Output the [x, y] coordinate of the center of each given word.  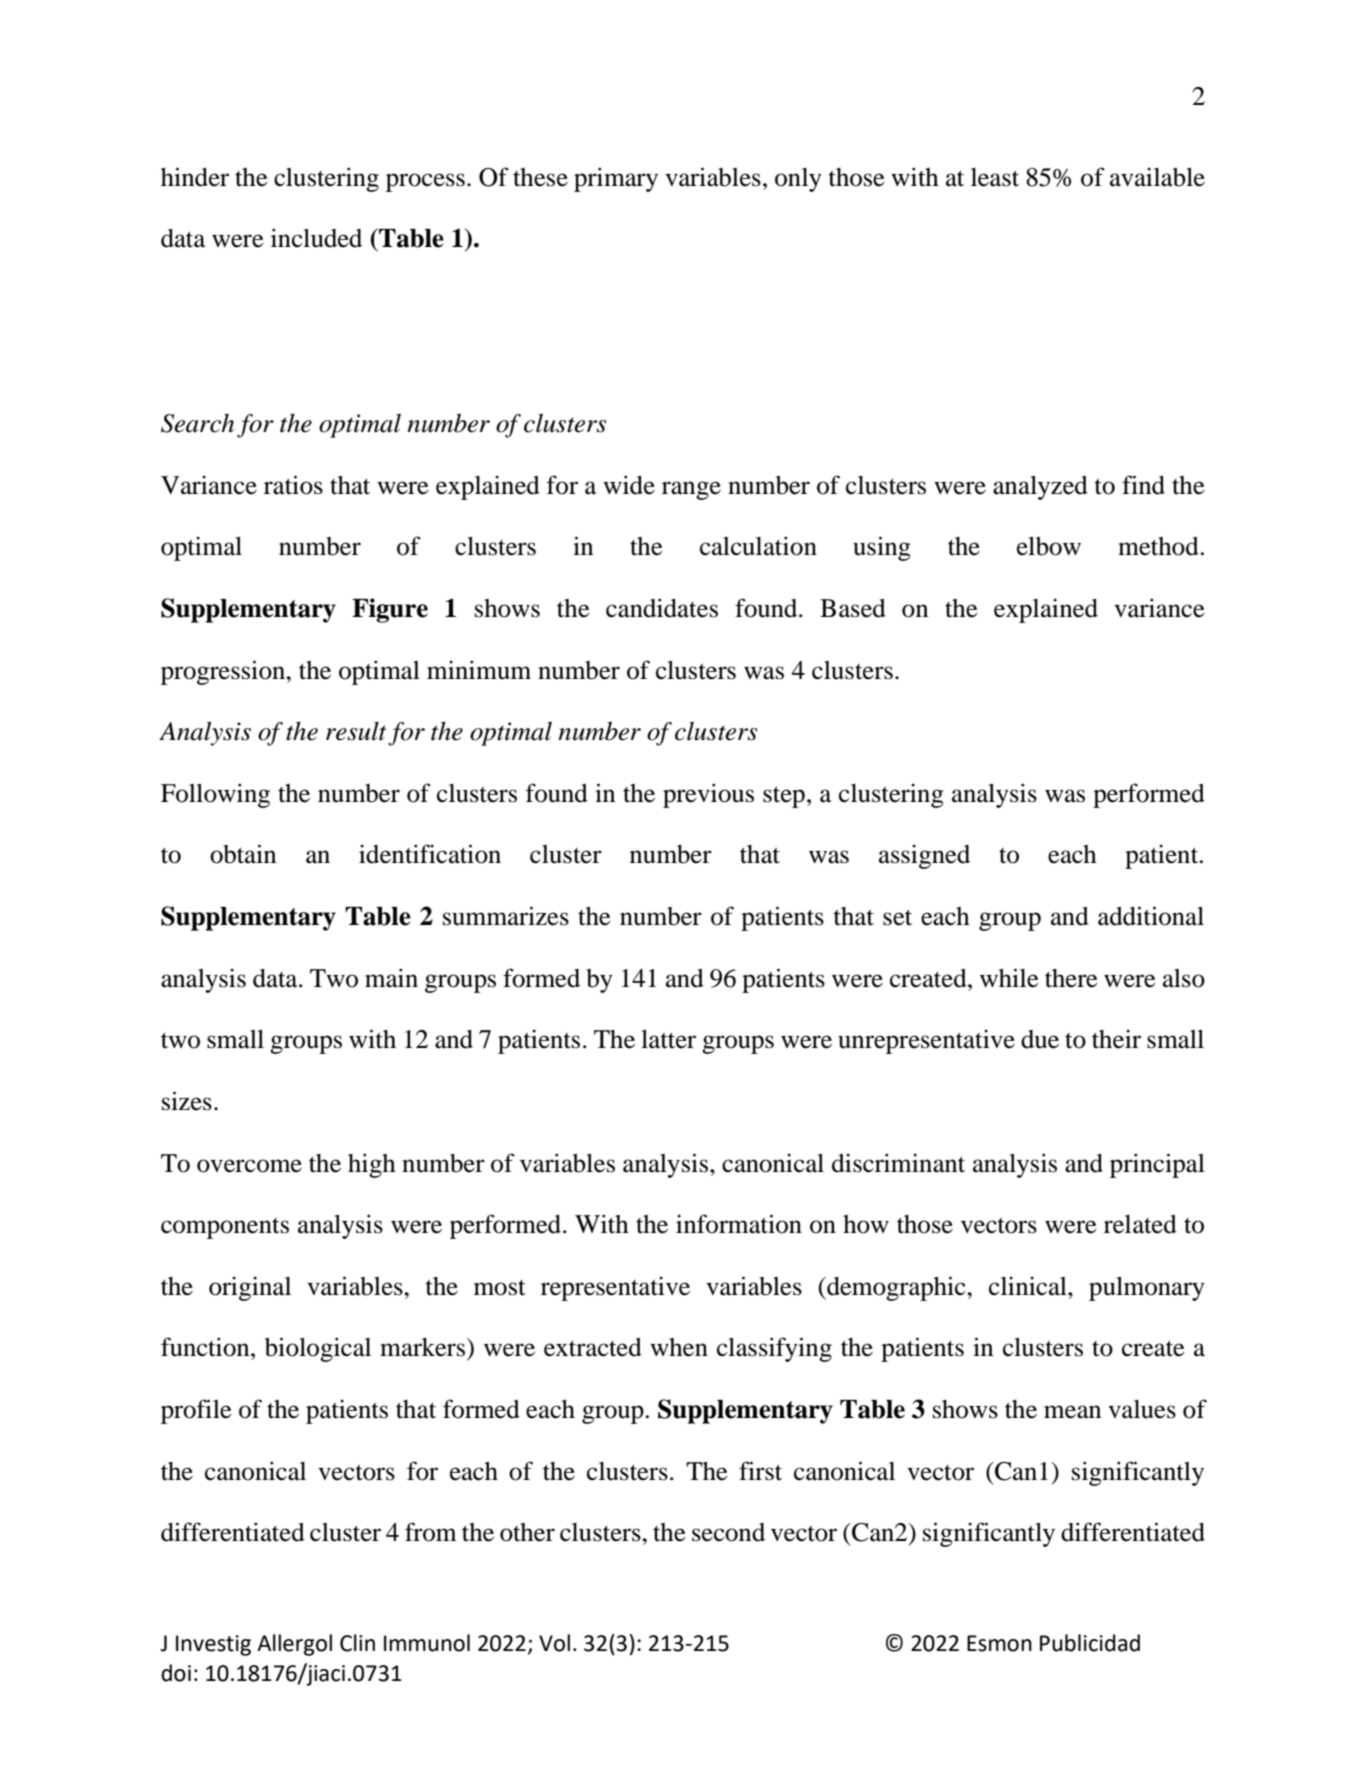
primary [616, 179]
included [316, 238]
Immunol [427, 1643]
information [739, 1224]
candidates [662, 608]
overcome [249, 1166]
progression [224, 672]
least [995, 177]
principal [1157, 1165]
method [1158, 546]
